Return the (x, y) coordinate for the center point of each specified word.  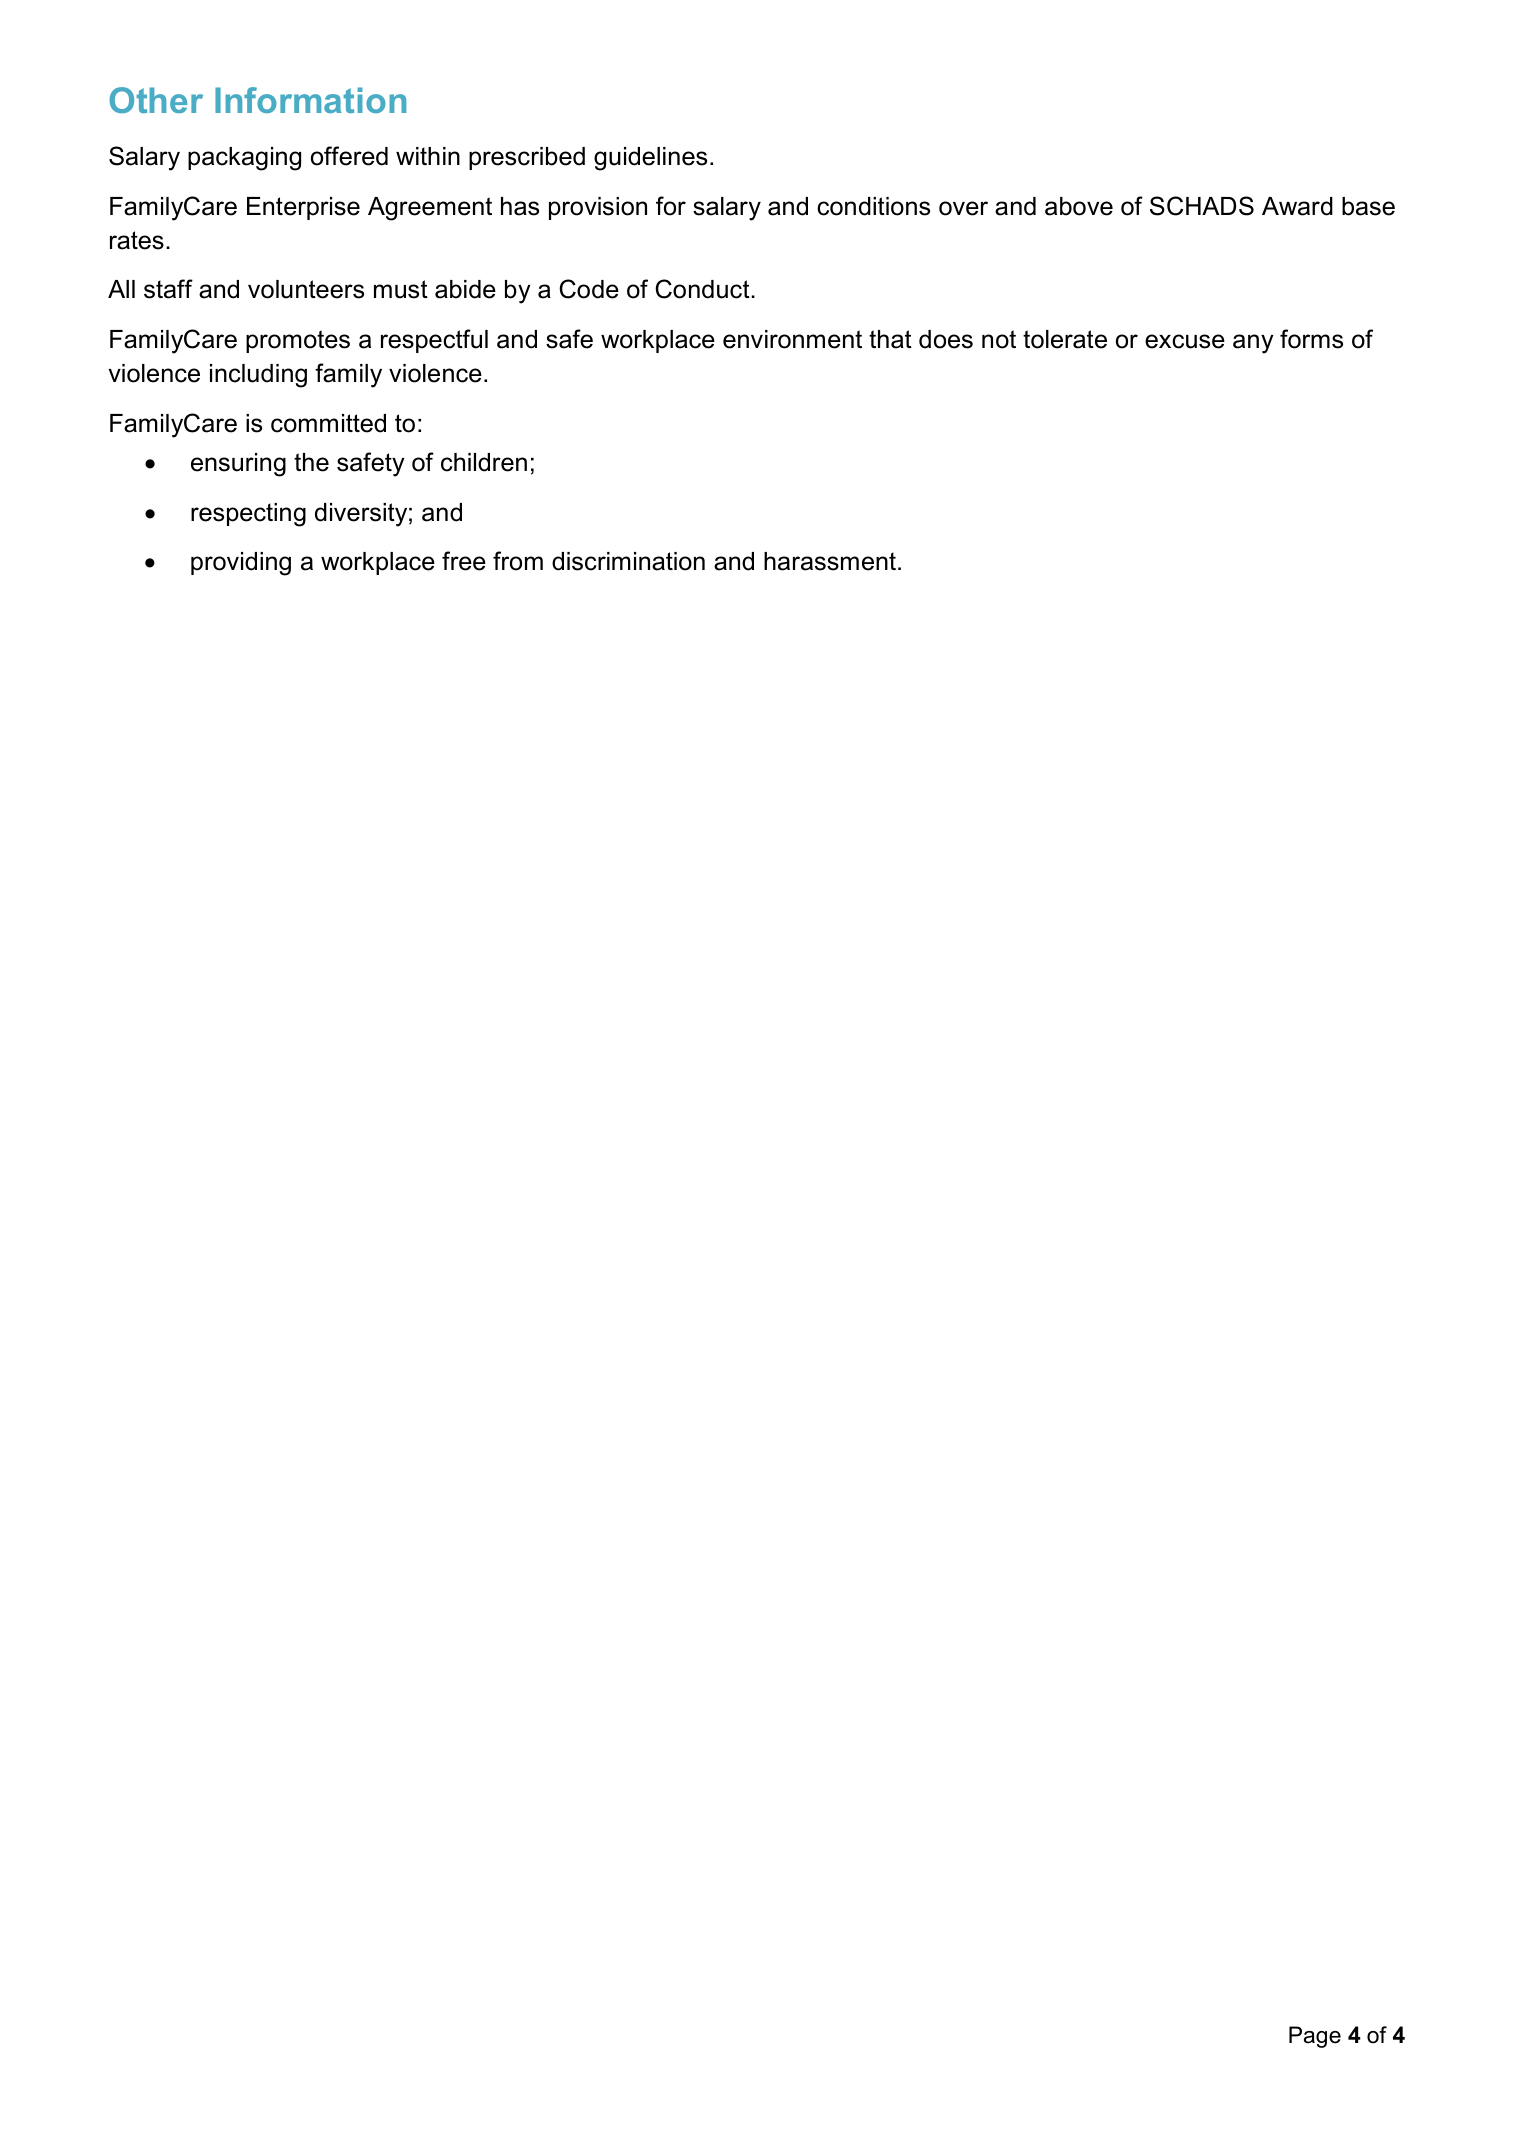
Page (1315, 2037)
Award (1297, 206)
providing (241, 564)
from (518, 561)
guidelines (650, 159)
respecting (248, 515)
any (1253, 344)
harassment (830, 561)
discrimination (628, 561)
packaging (244, 159)
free (464, 561)
